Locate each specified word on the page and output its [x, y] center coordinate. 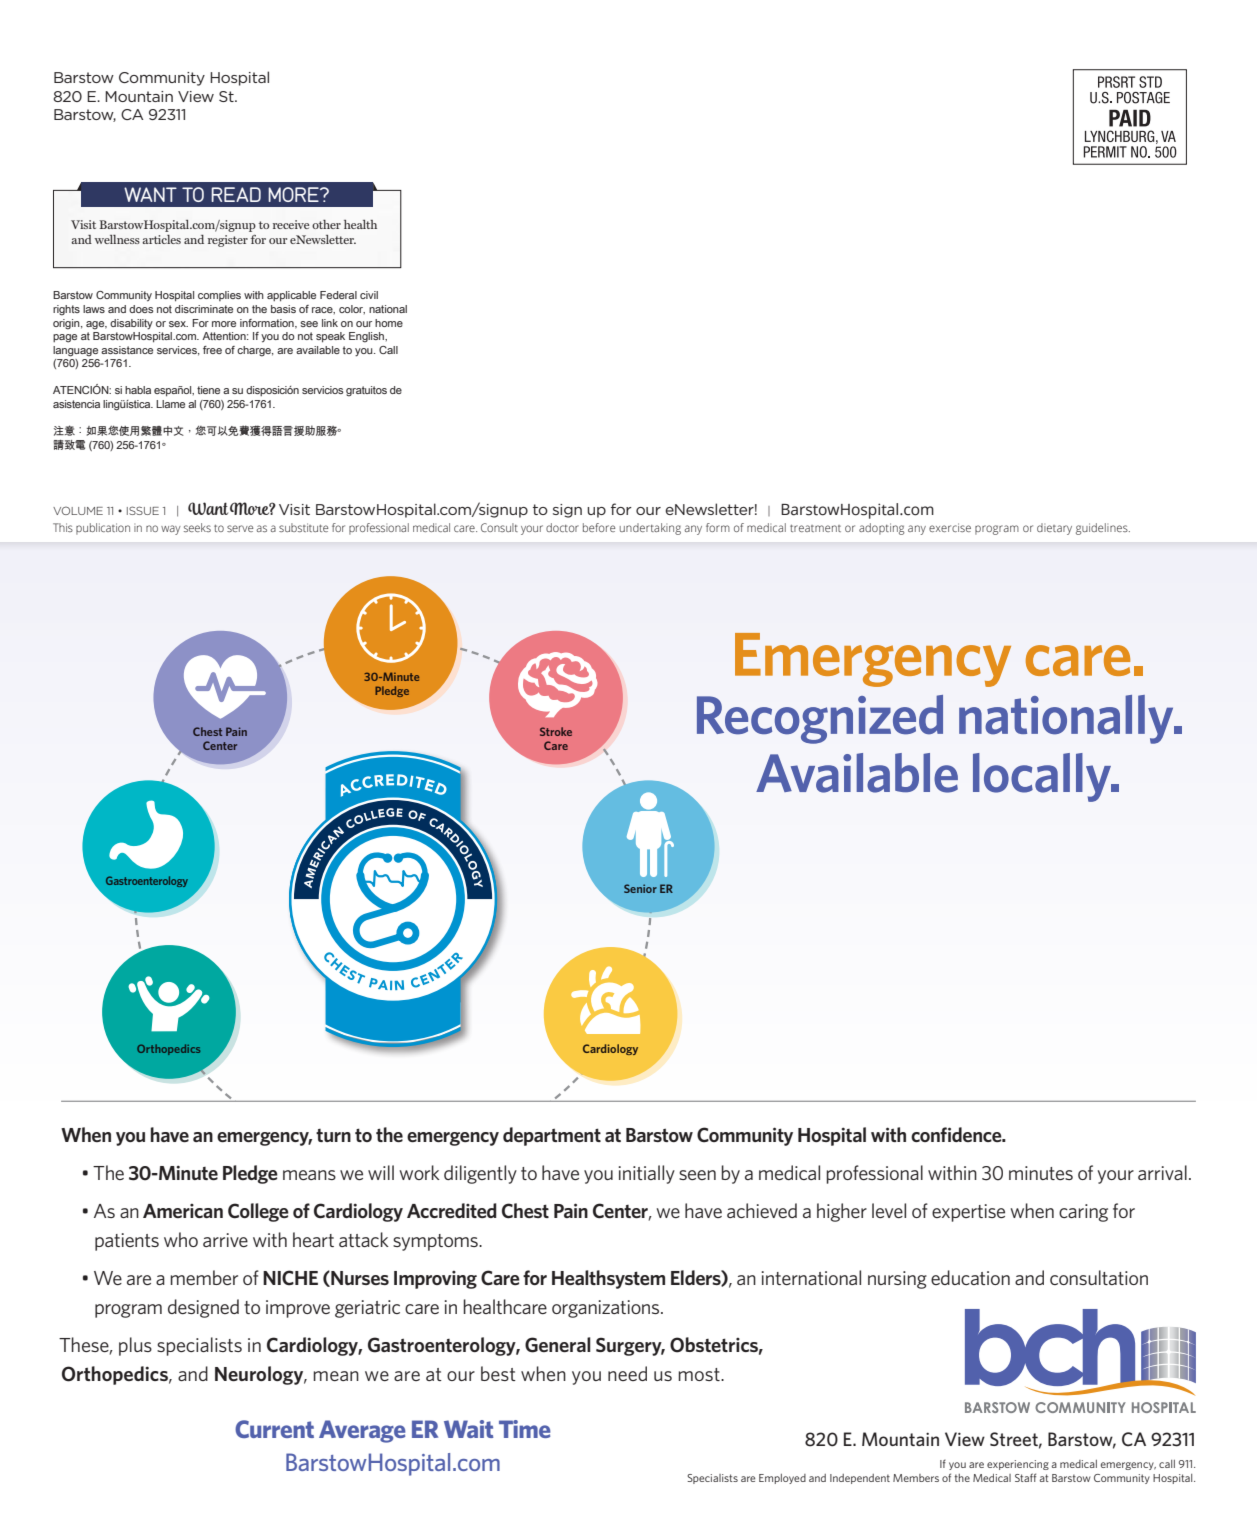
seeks [197, 527]
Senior [640, 888]
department [552, 1136]
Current [274, 1429]
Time [525, 1429]
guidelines [1103, 529]
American [183, 1211]
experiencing [1018, 1465]
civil [369, 295]
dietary [1054, 529]
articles [161, 239]
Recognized [820, 719]
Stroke [556, 731]
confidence [957, 1134]
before [599, 527]
